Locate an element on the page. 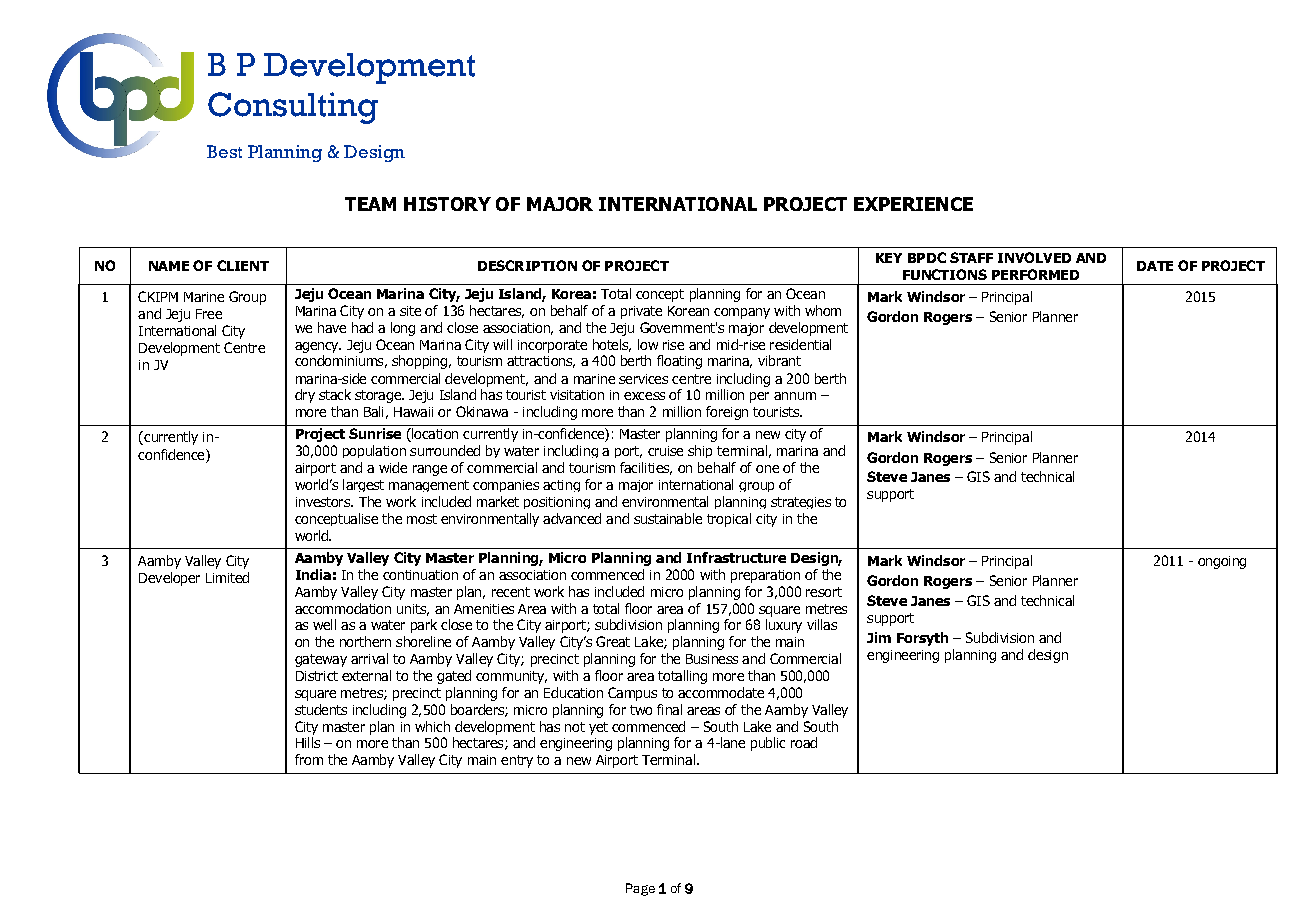 The image size is (1308, 924). EXPERIENCE is located at coordinates (913, 204).
